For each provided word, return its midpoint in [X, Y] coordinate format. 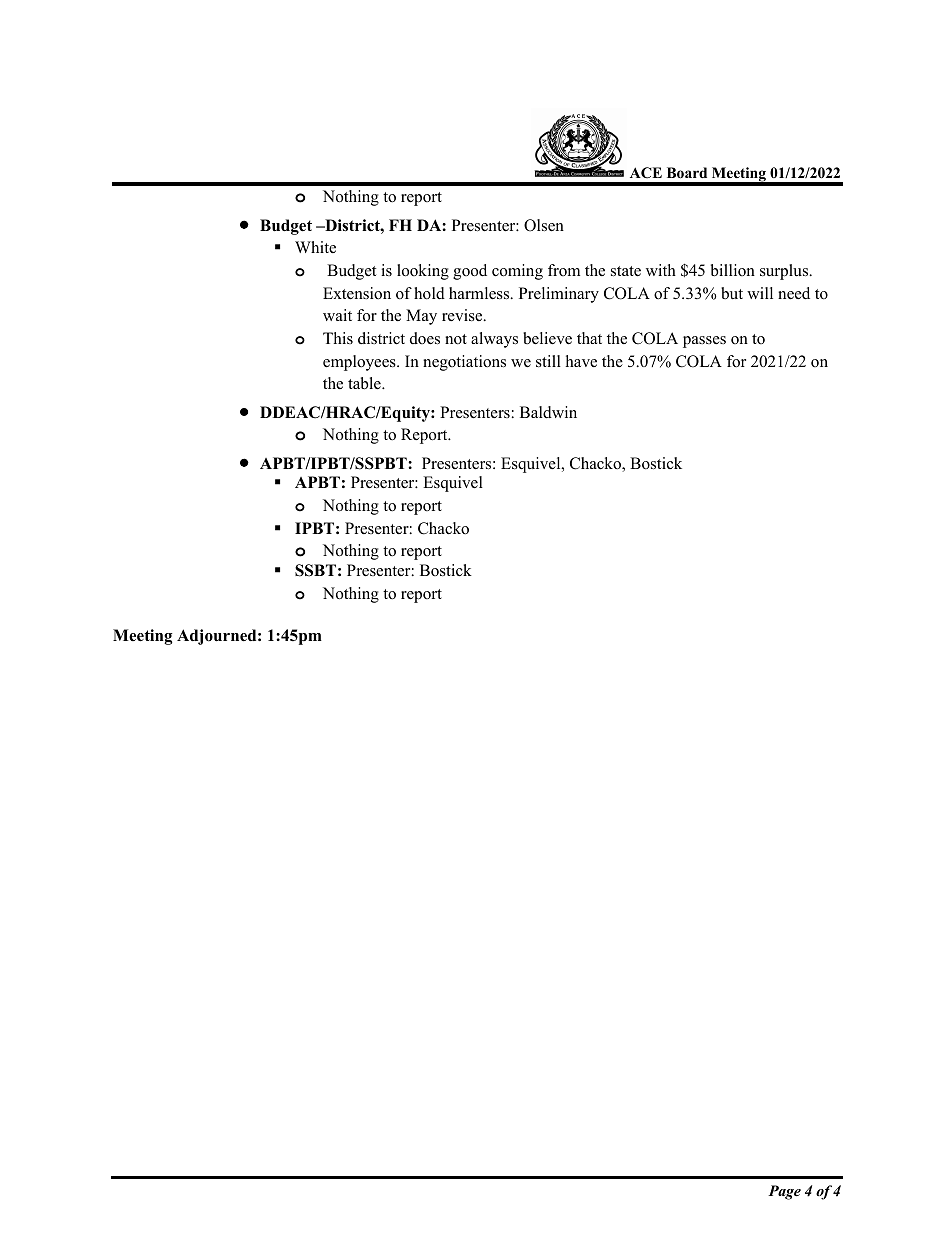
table [365, 383]
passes [704, 342]
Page [784, 1192]
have [581, 361]
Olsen [544, 225]
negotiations [464, 363]
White [315, 247]
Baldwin [548, 412]
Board [687, 173]
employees [360, 363]
